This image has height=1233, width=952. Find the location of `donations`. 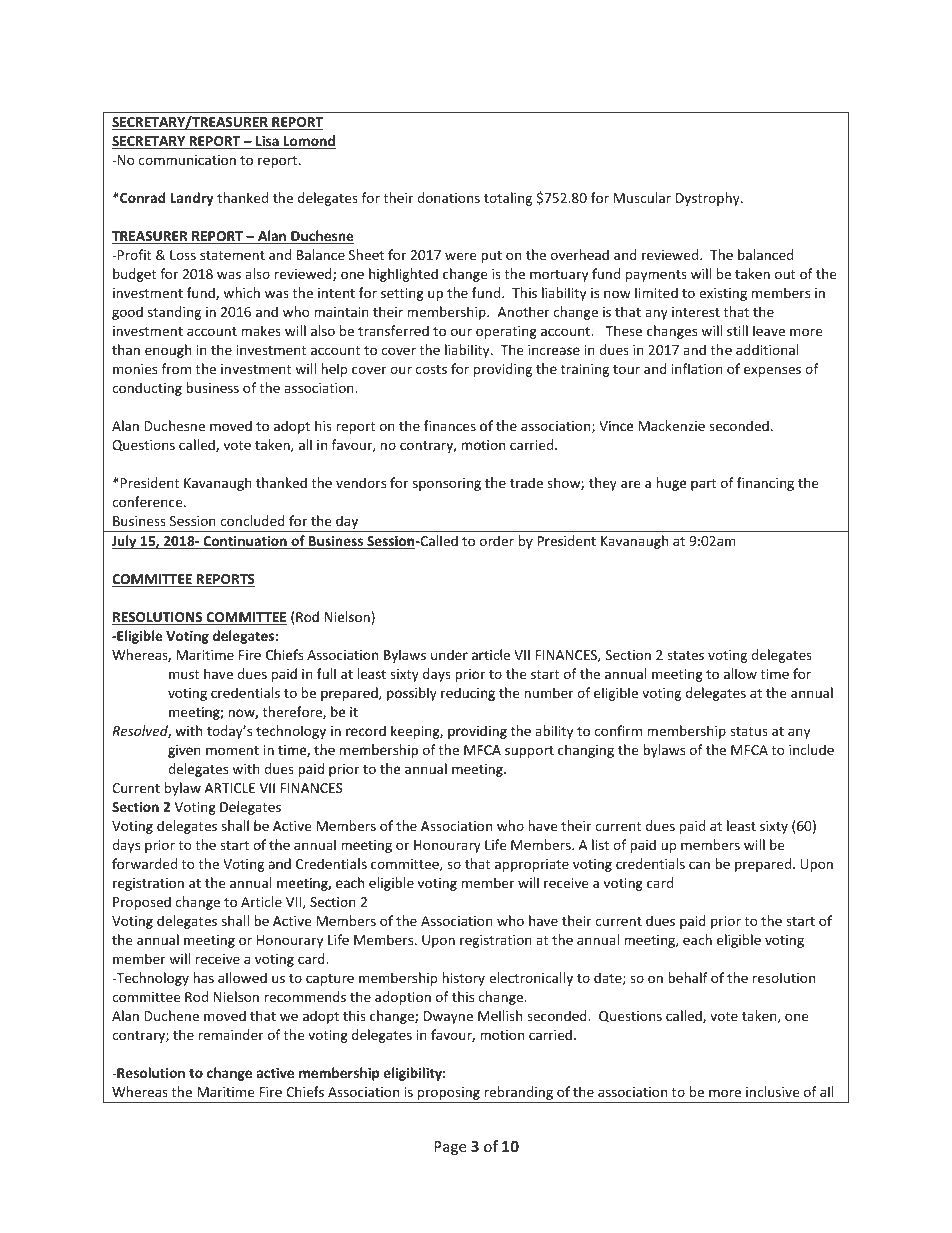

donations is located at coordinates (448, 197).
